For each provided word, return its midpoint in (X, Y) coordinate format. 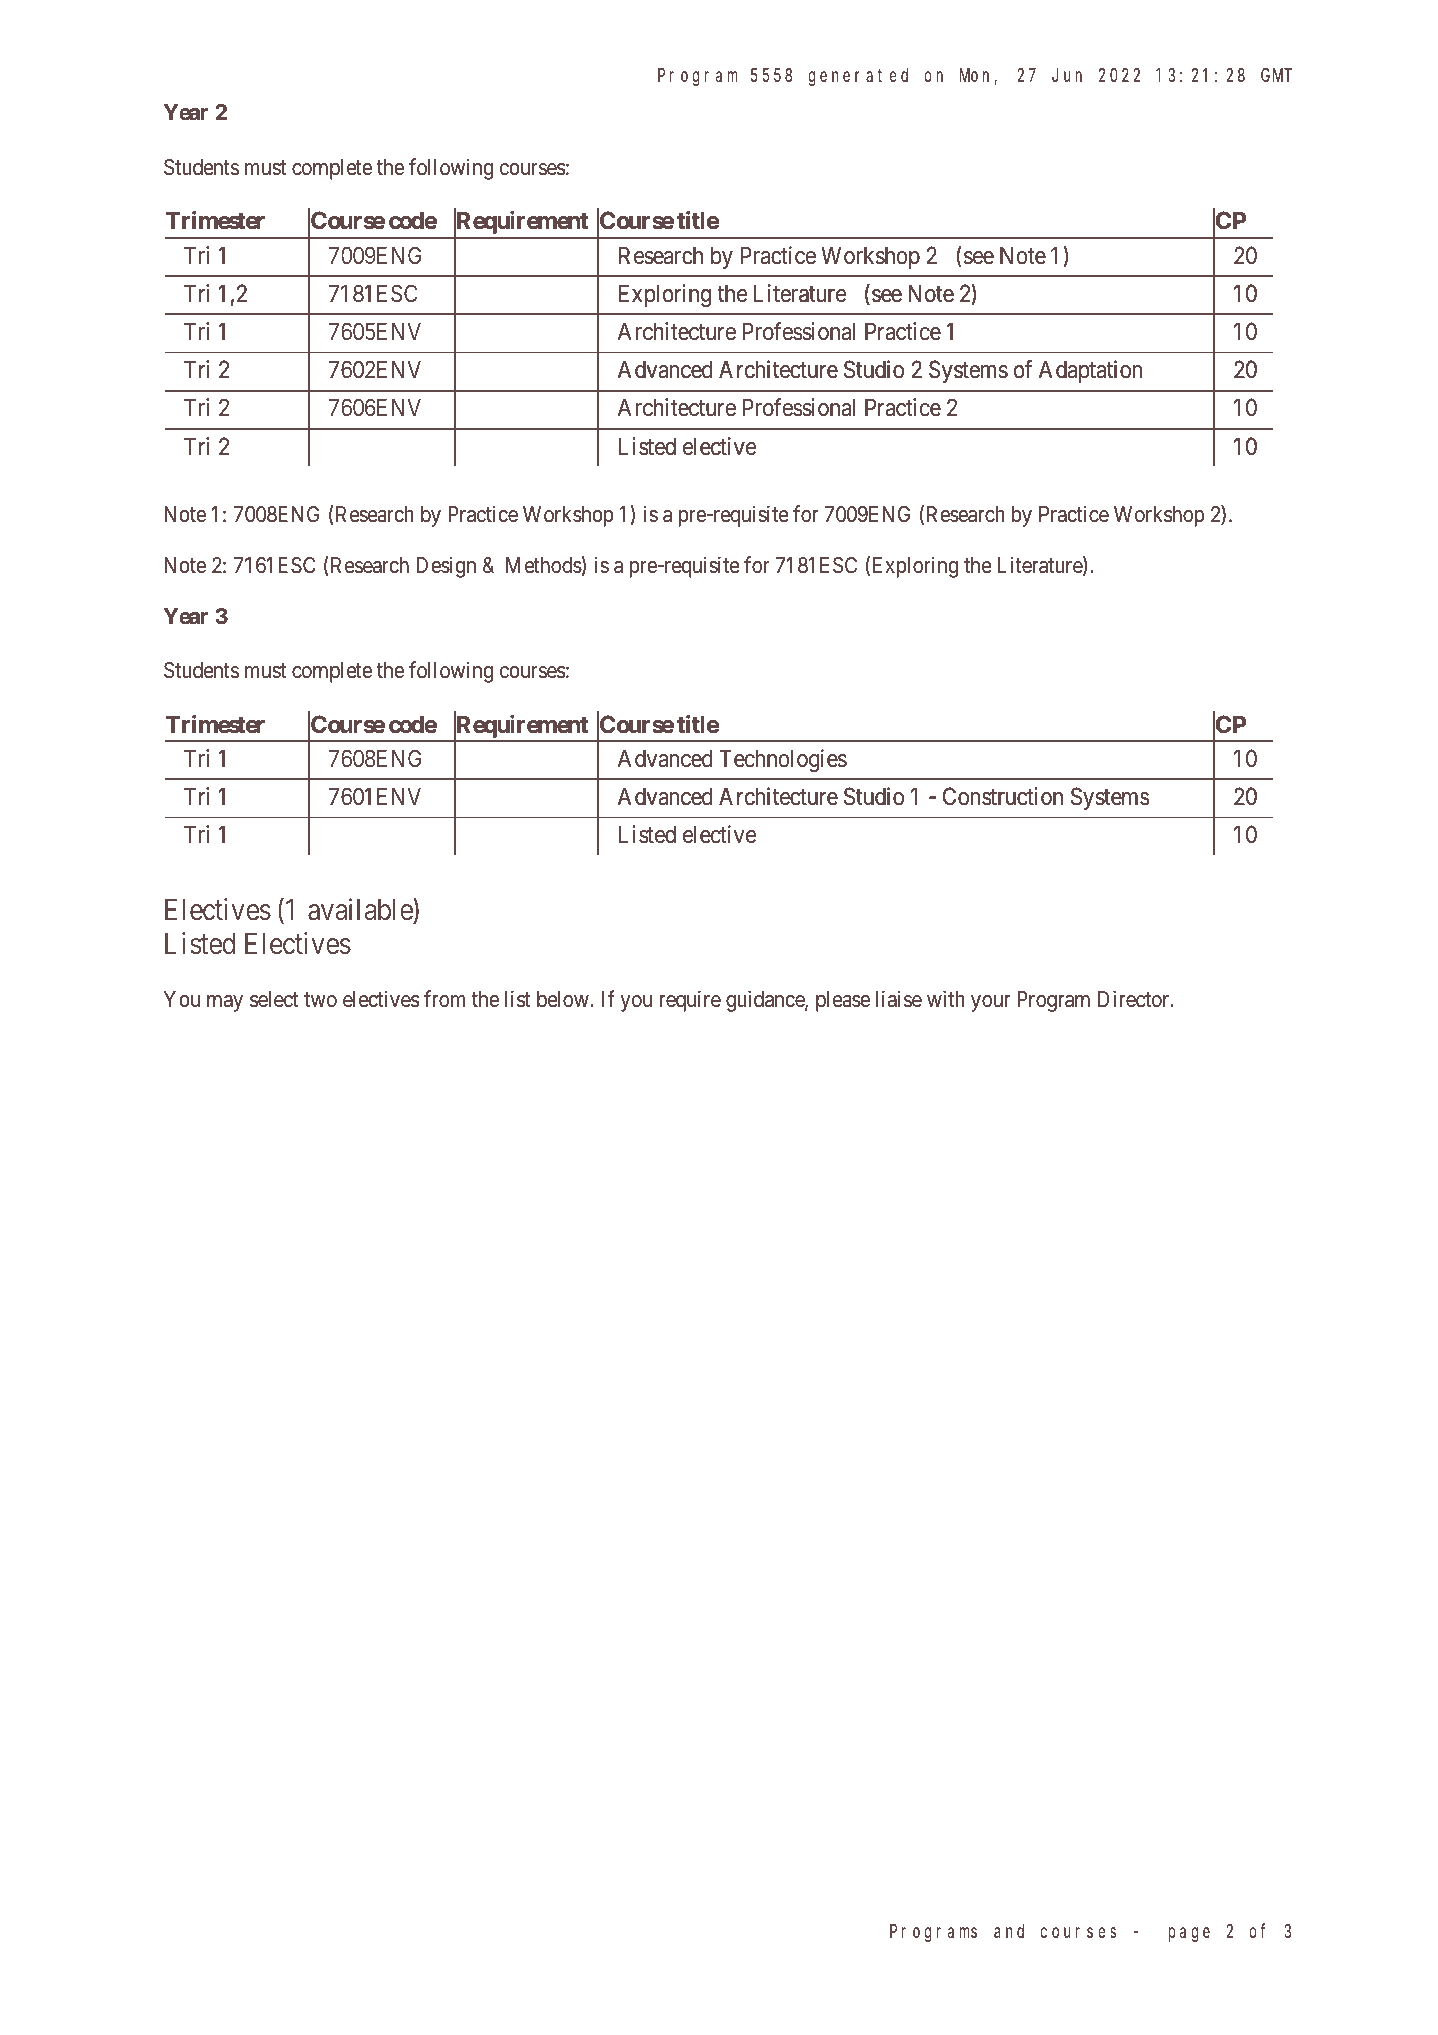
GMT (1276, 75)
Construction (1003, 796)
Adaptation (1090, 371)
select (274, 999)
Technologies (783, 760)
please (843, 1001)
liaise (899, 999)
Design (446, 567)
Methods (544, 565)
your (990, 1003)
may (225, 1003)
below (563, 999)
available (361, 909)
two (320, 999)
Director (1135, 999)
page (1189, 1934)
